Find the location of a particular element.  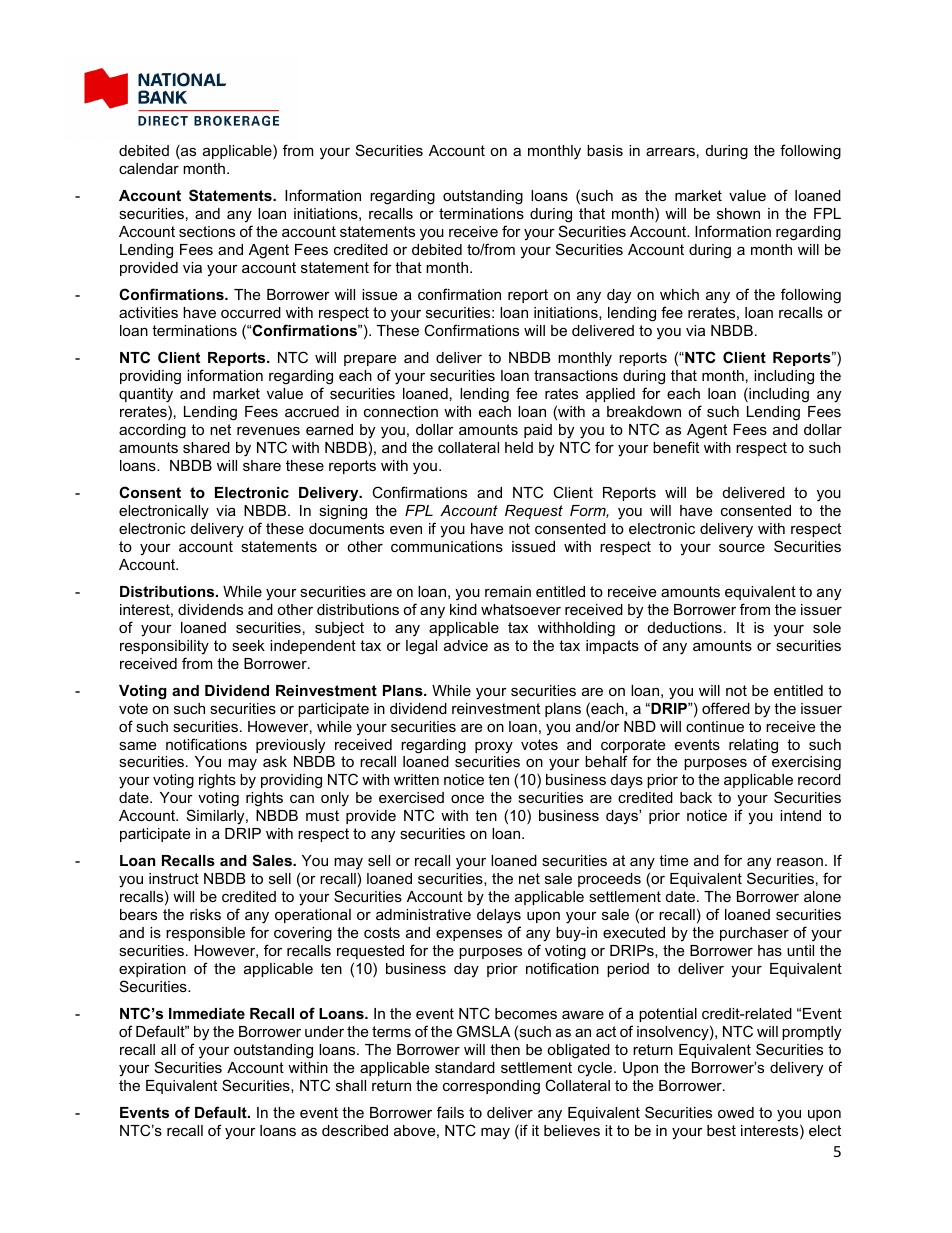

shown is located at coordinates (738, 213).
